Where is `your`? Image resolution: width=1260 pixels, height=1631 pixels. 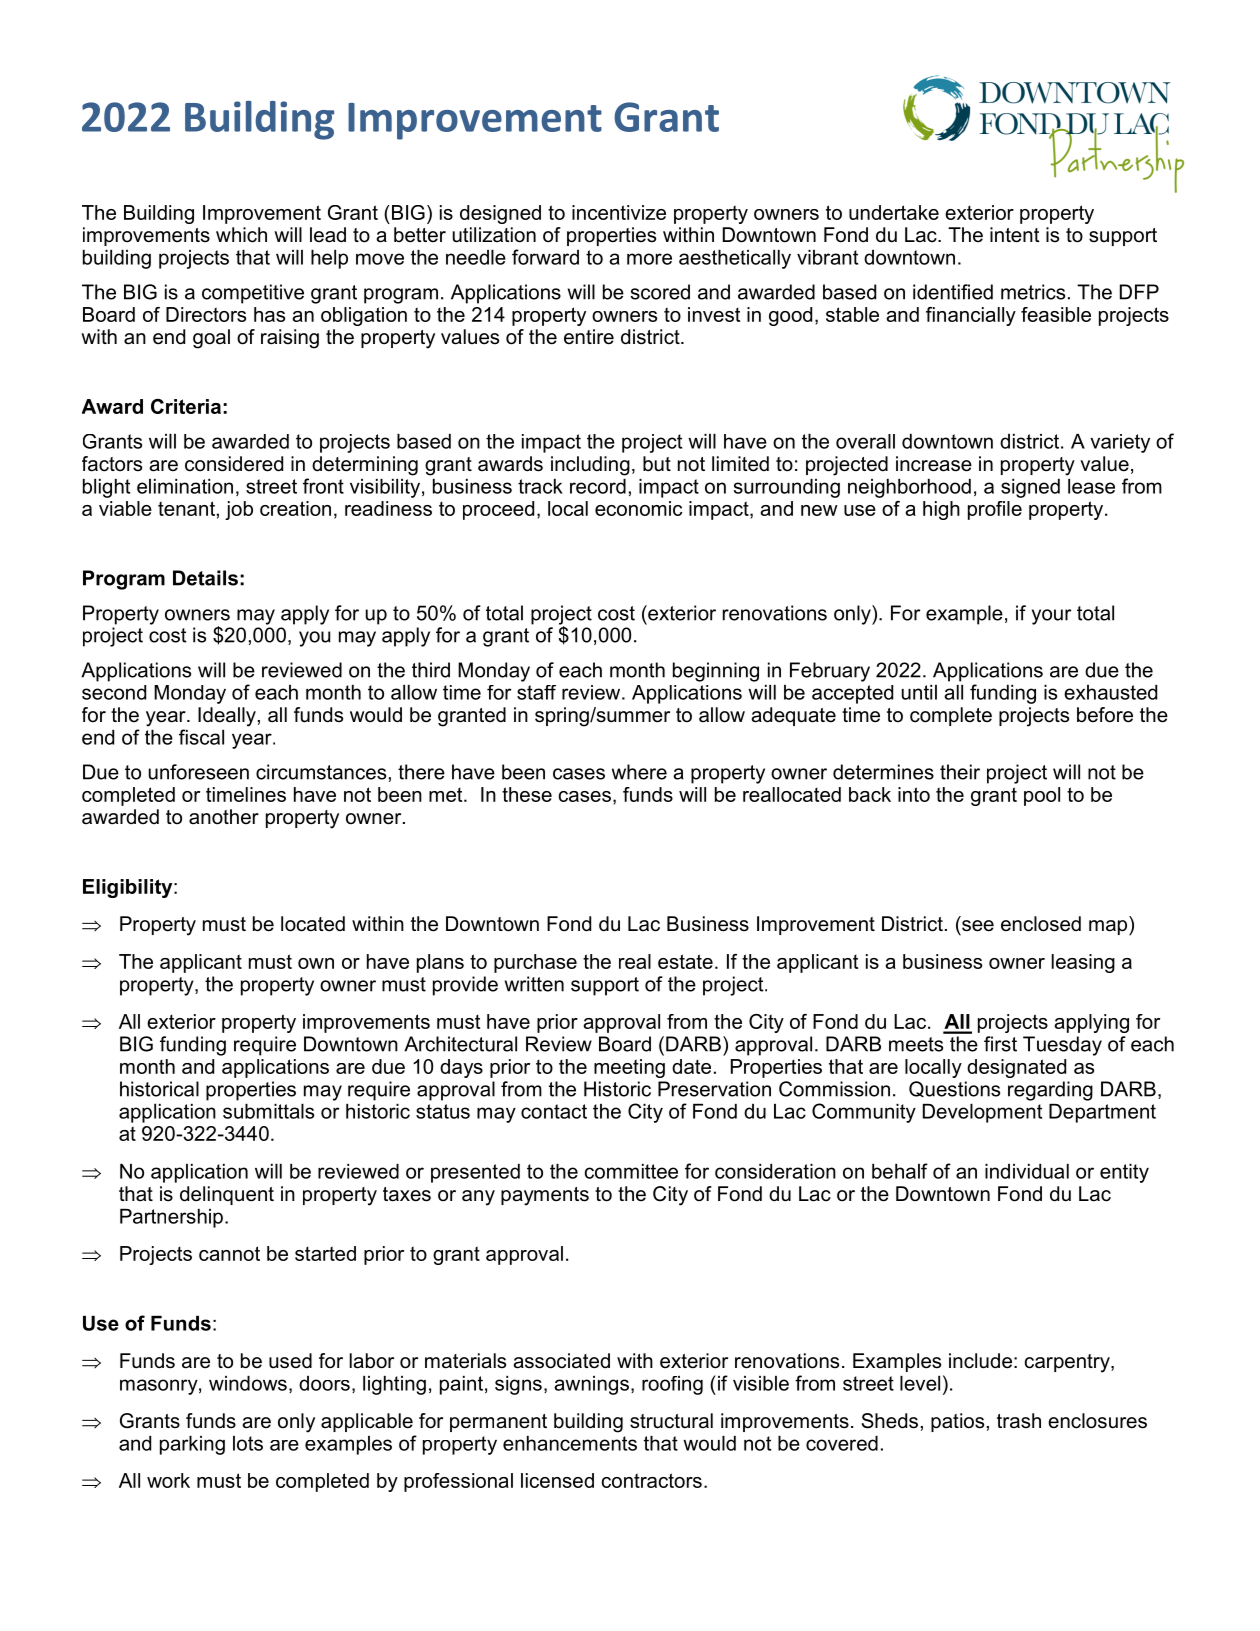 your is located at coordinates (1051, 617).
